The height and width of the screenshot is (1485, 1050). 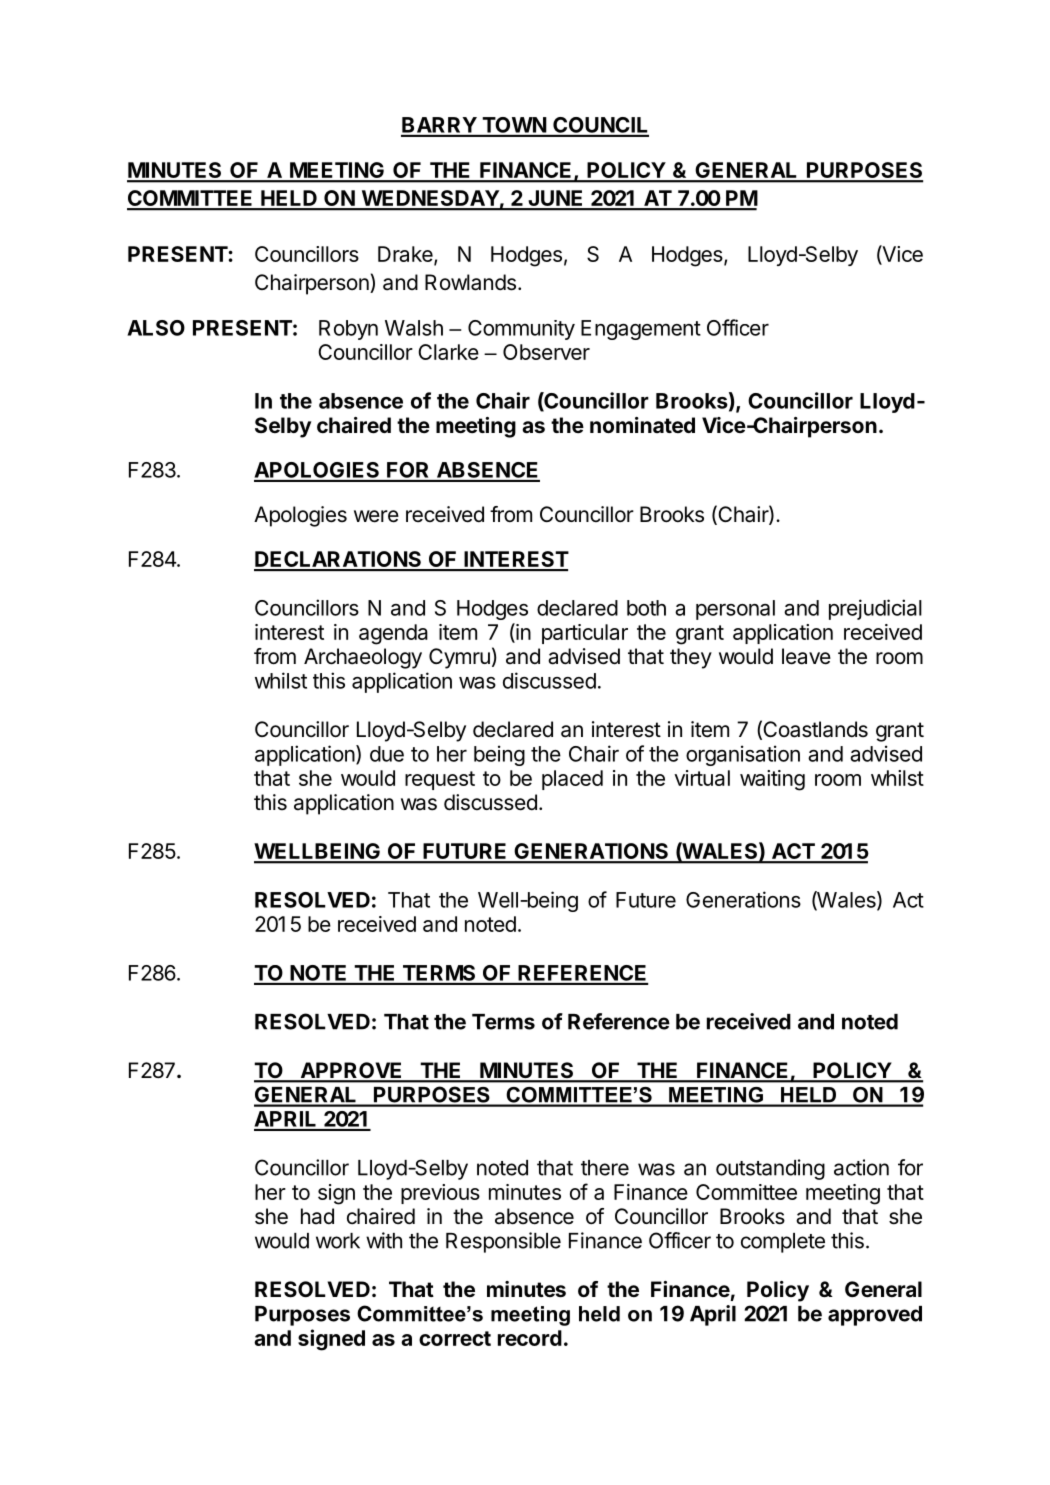 What do you see at coordinates (556, 199) in the screenshot?
I see `JUNE` at bounding box center [556, 199].
